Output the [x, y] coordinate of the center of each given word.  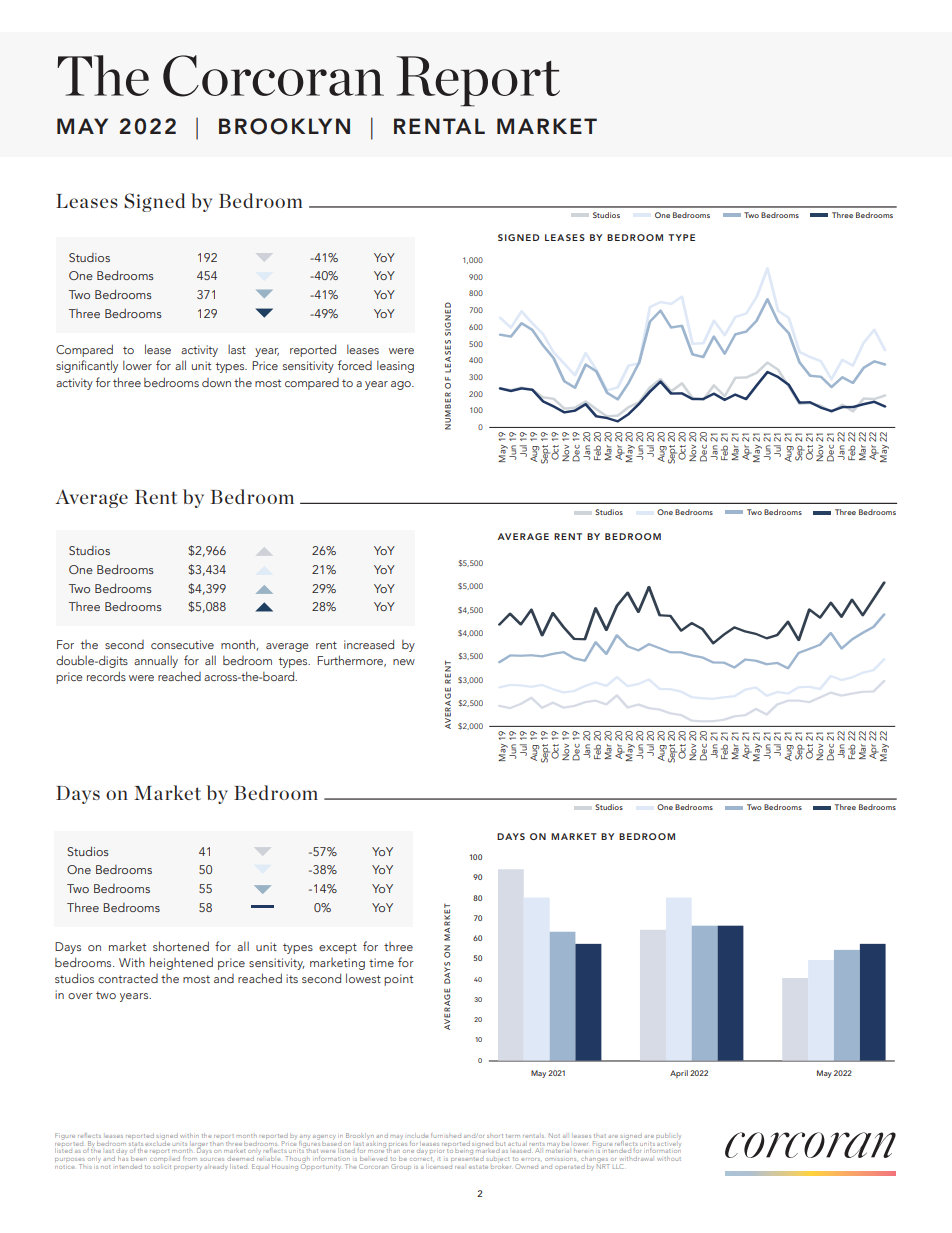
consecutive [182, 644]
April [679, 1074]
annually [156, 661]
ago [402, 385]
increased [369, 644]
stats [136, 1144]
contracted [128, 978]
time [381, 962]
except [338, 948]
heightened [181, 963]
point [398, 980]
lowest [363, 978]
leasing [395, 366]
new [404, 662]
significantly [87, 366]
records [106, 676]
